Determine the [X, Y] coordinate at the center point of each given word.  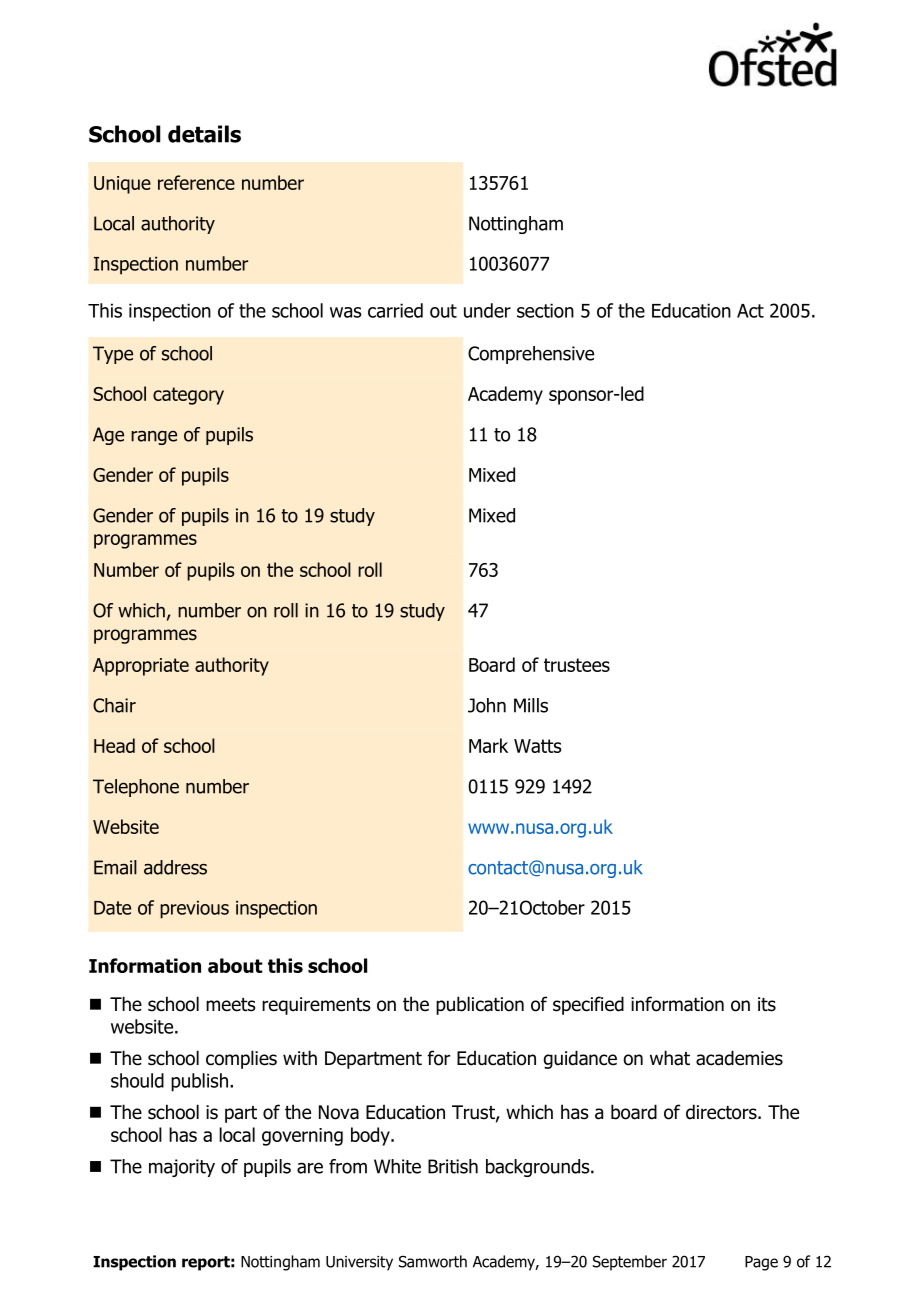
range [154, 437]
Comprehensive [531, 355]
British [453, 1166]
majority [182, 1168]
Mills [531, 705]
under [487, 310]
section [545, 310]
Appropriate [141, 667]
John [487, 705]
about [235, 965]
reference [196, 182]
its [767, 1004]
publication [480, 1005]
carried [395, 310]
